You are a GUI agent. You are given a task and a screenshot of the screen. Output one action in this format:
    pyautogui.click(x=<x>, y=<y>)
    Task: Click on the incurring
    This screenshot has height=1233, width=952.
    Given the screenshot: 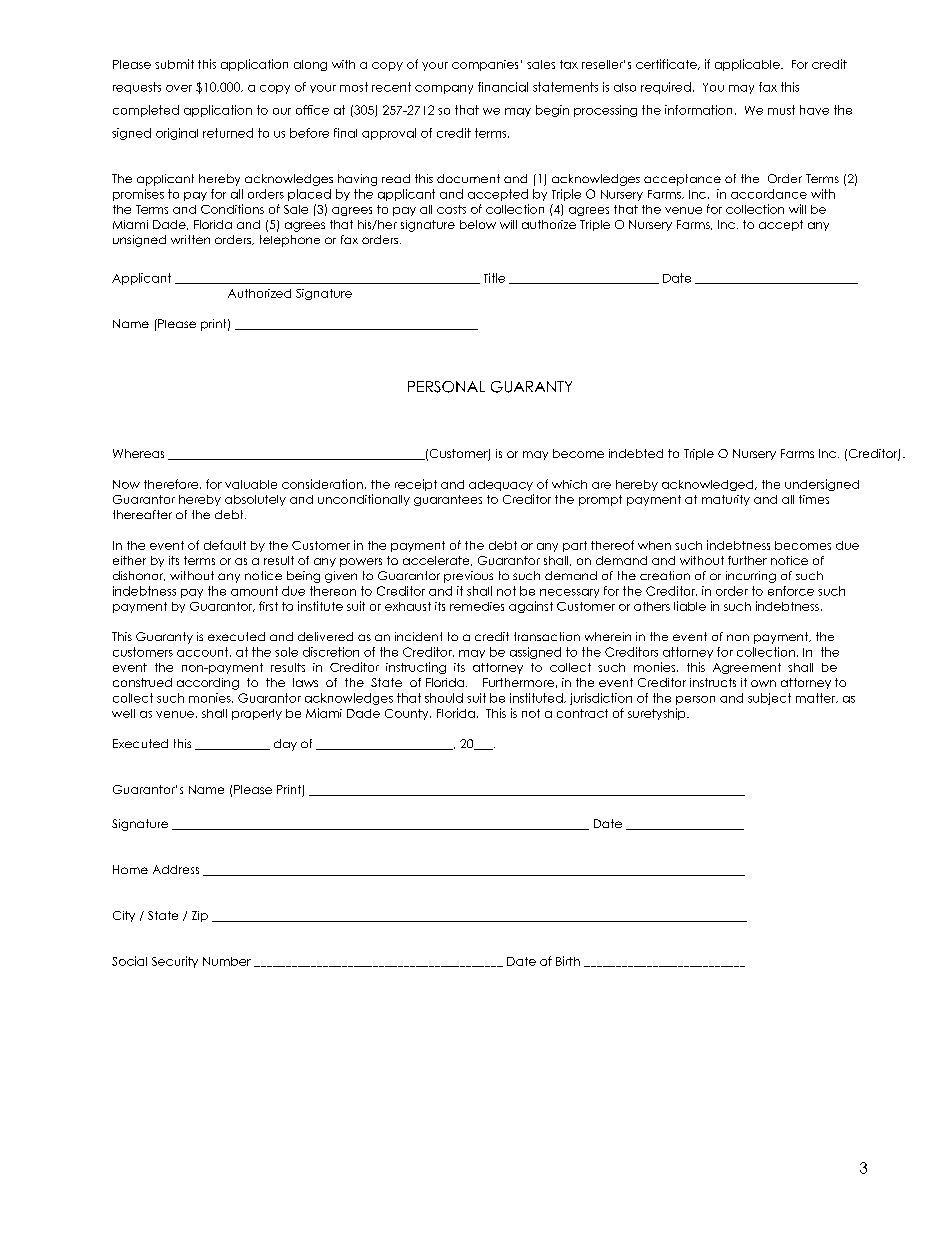 What is the action you would take?
    pyautogui.click(x=751, y=577)
